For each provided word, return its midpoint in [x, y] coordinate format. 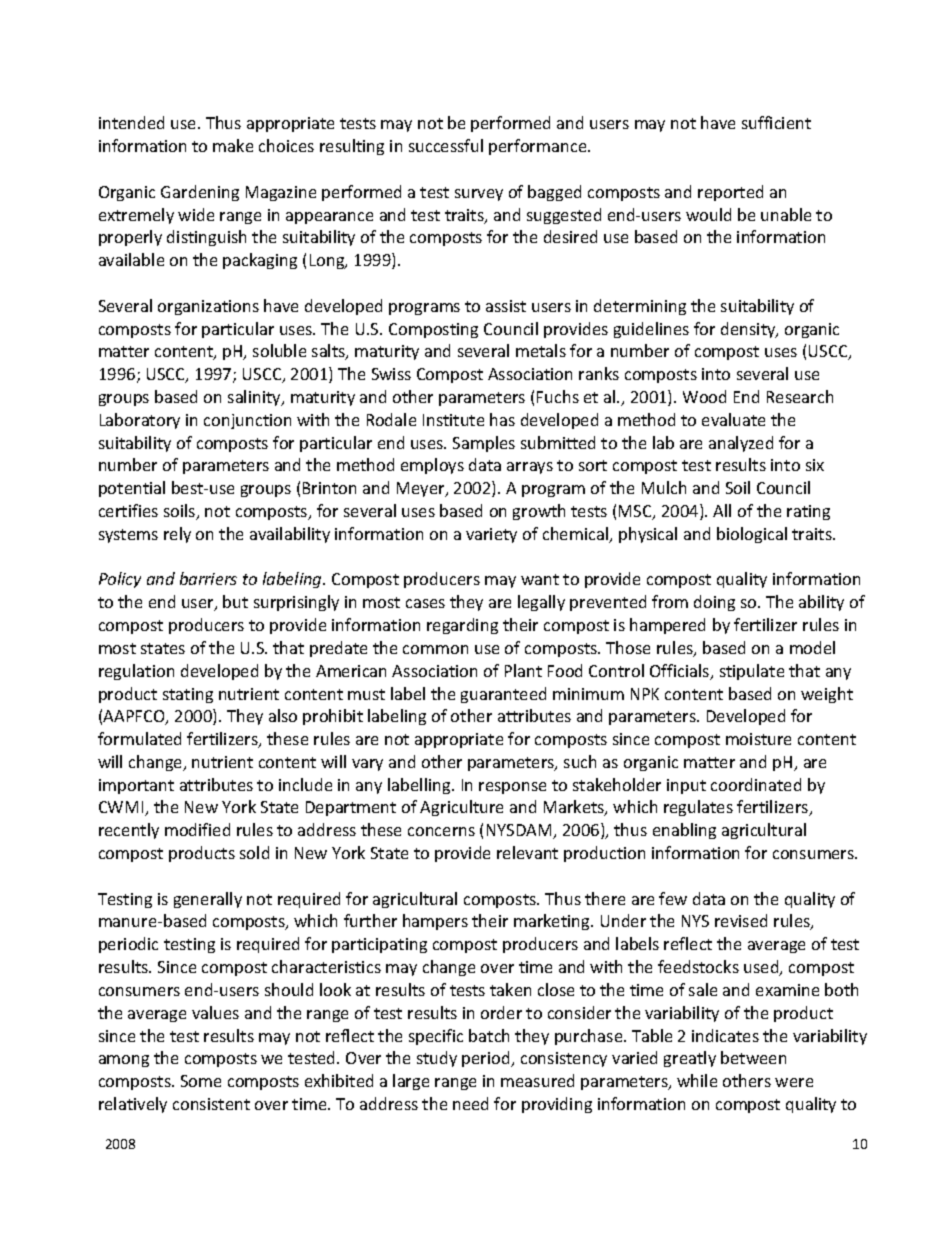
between [753, 1057]
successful [446, 145]
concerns [441, 831]
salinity [256, 398]
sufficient [776, 122]
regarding [462, 626]
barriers [208, 578]
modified [197, 829]
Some [201, 1081]
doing [714, 603]
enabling [684, 831]
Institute [453, 420]
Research [800, 396]
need [470, 1103]
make [233, 145]
